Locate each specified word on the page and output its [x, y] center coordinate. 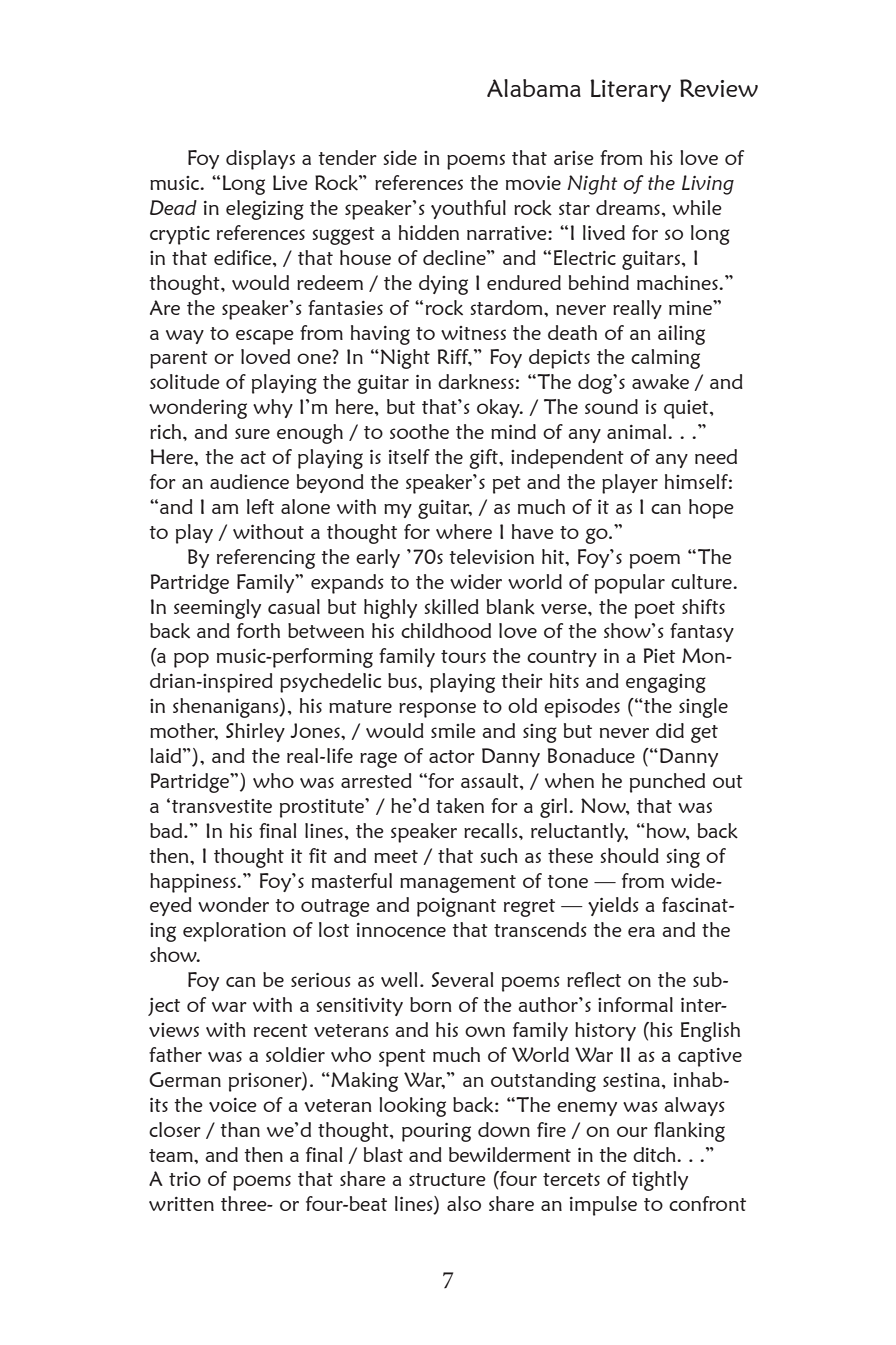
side [400, 157]
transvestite [222, 806]
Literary [630, 90]
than [240, 1129]
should [630, 855]
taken [460, 806]
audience [249, 481]
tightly [660, 1181]
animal [638, 431]
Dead [173, 207]
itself [409, 456]
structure [447, 1179]
